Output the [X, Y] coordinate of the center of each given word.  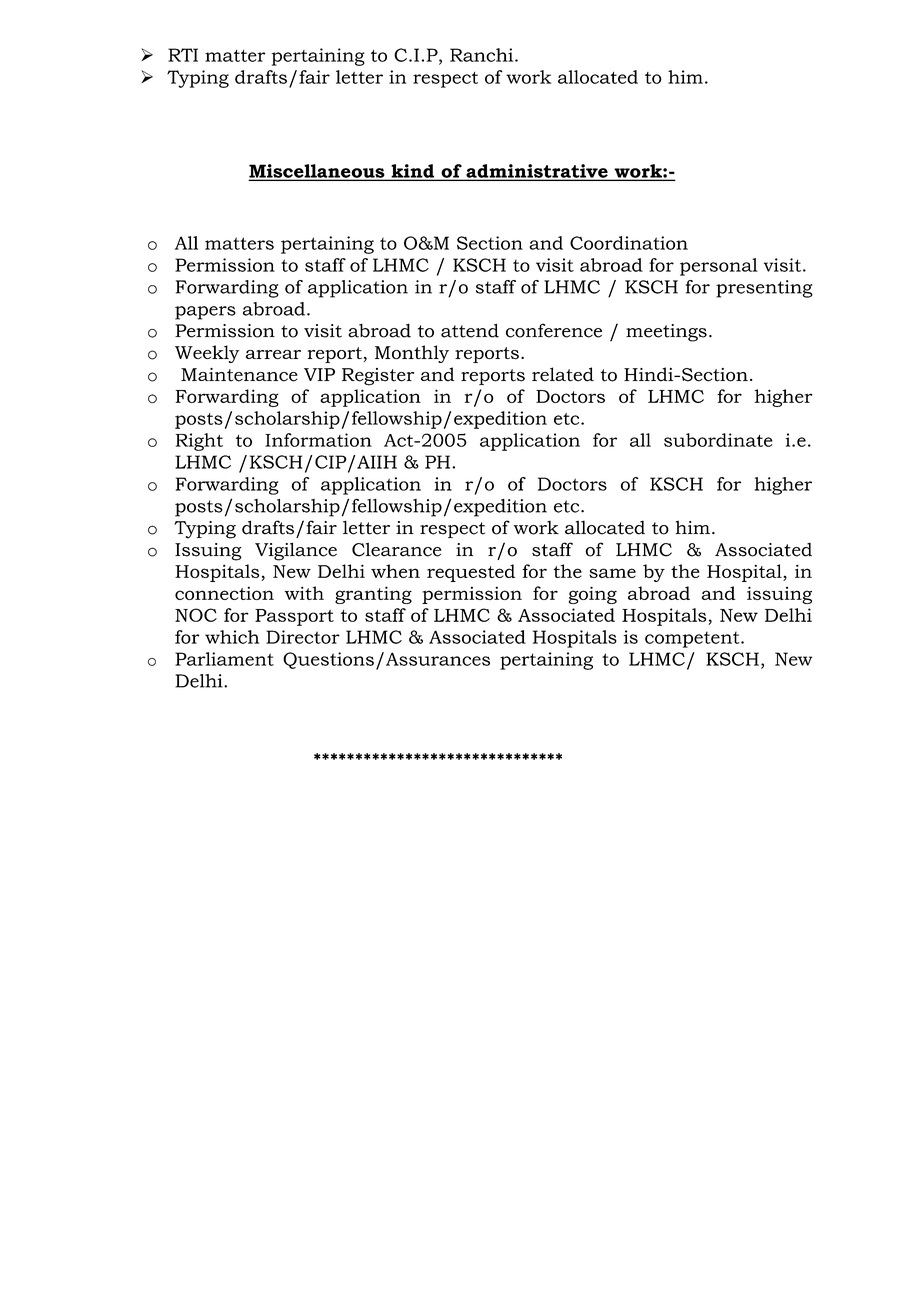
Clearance [397, 549]
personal [719, 267]
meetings [666, 333]
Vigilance [296, 551]
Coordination [629, 243]
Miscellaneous [318, 172]
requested [471, 573]
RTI [183, 55]
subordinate [718, 440]
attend [470, 330]
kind [413, 172]
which [232, 637]
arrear [273, 354]
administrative [537, 172]
